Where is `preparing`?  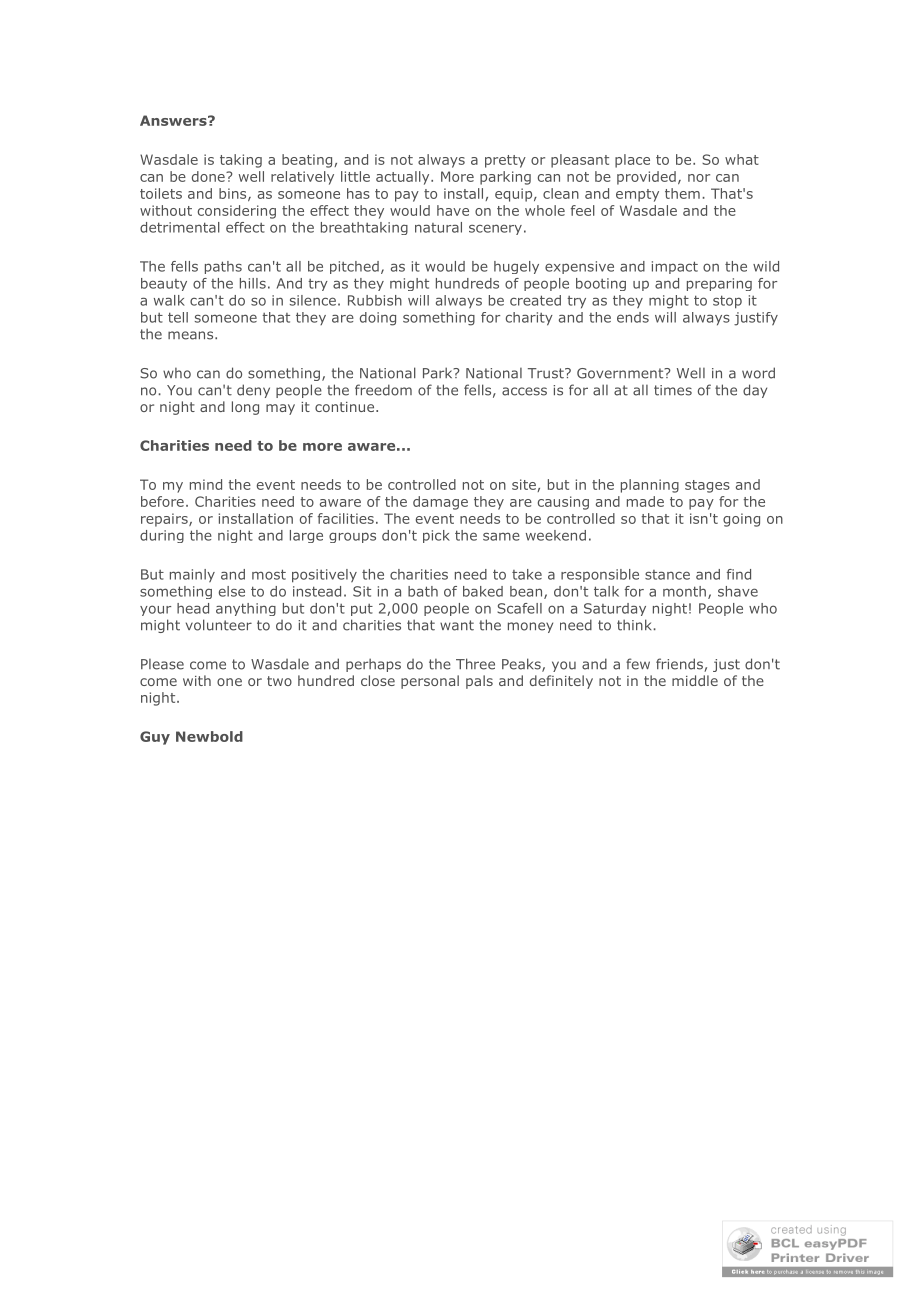
preparing is located at coordinates (719, 284).
